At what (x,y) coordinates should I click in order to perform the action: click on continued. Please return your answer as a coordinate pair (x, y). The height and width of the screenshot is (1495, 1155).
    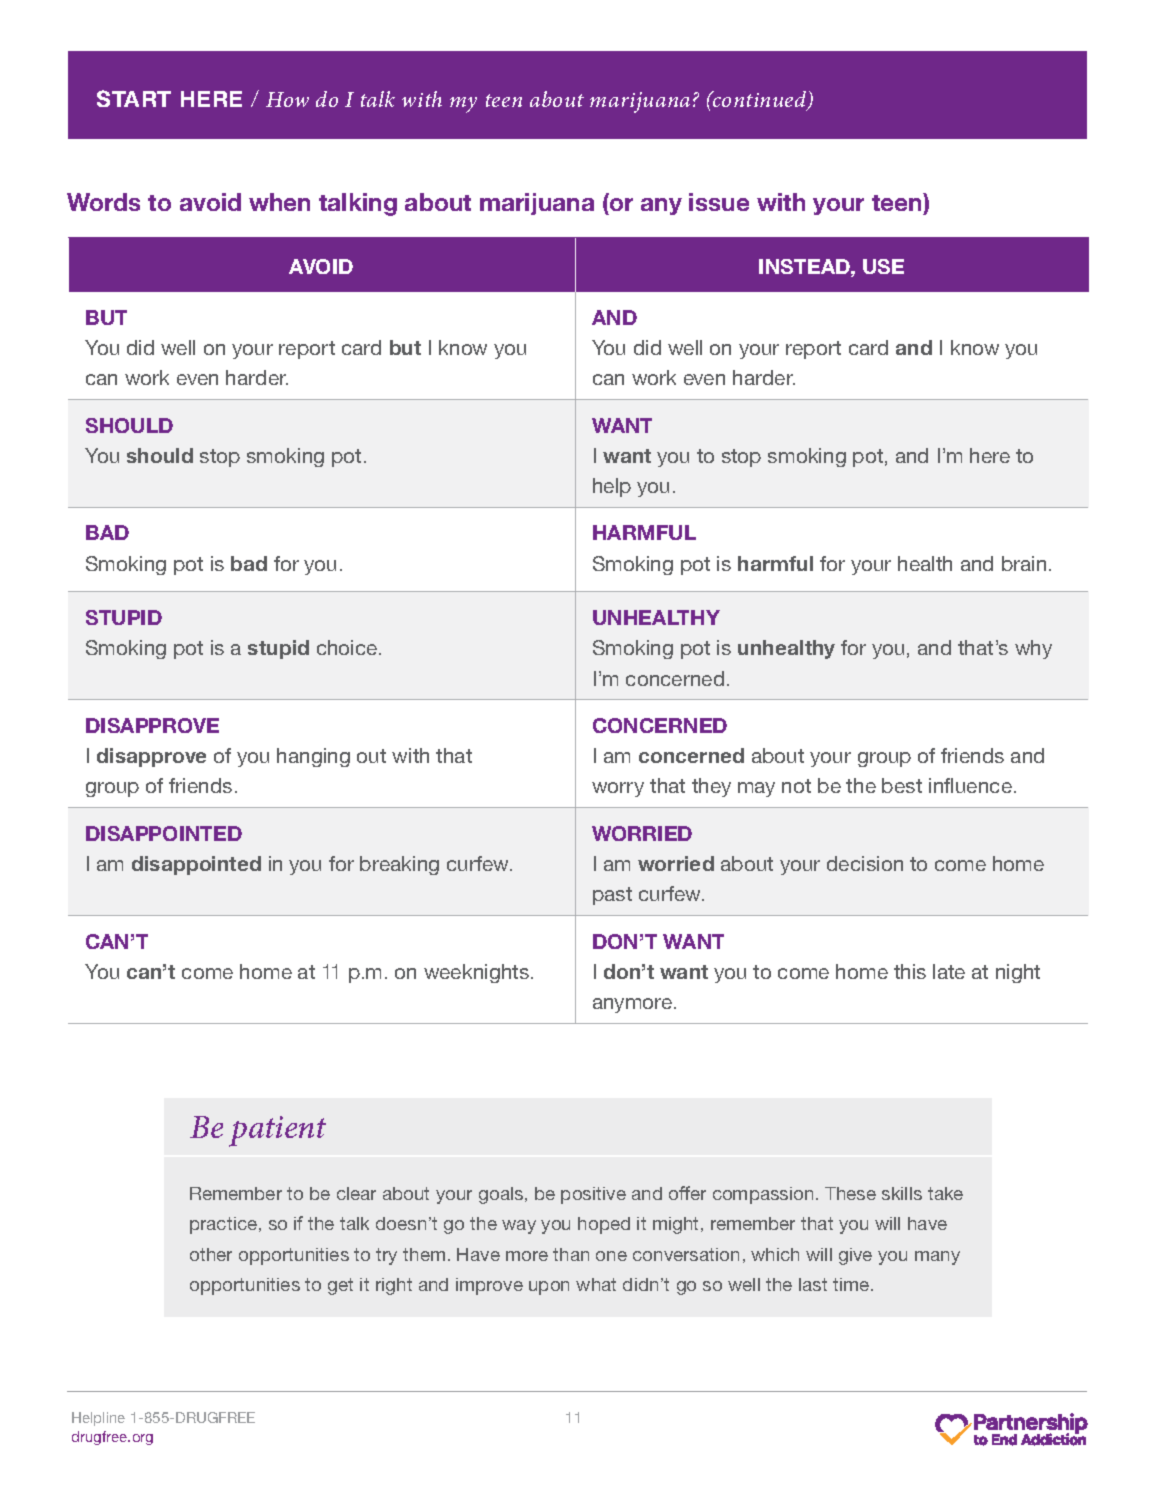
    Looking at the image, I should click on (760, 100).
